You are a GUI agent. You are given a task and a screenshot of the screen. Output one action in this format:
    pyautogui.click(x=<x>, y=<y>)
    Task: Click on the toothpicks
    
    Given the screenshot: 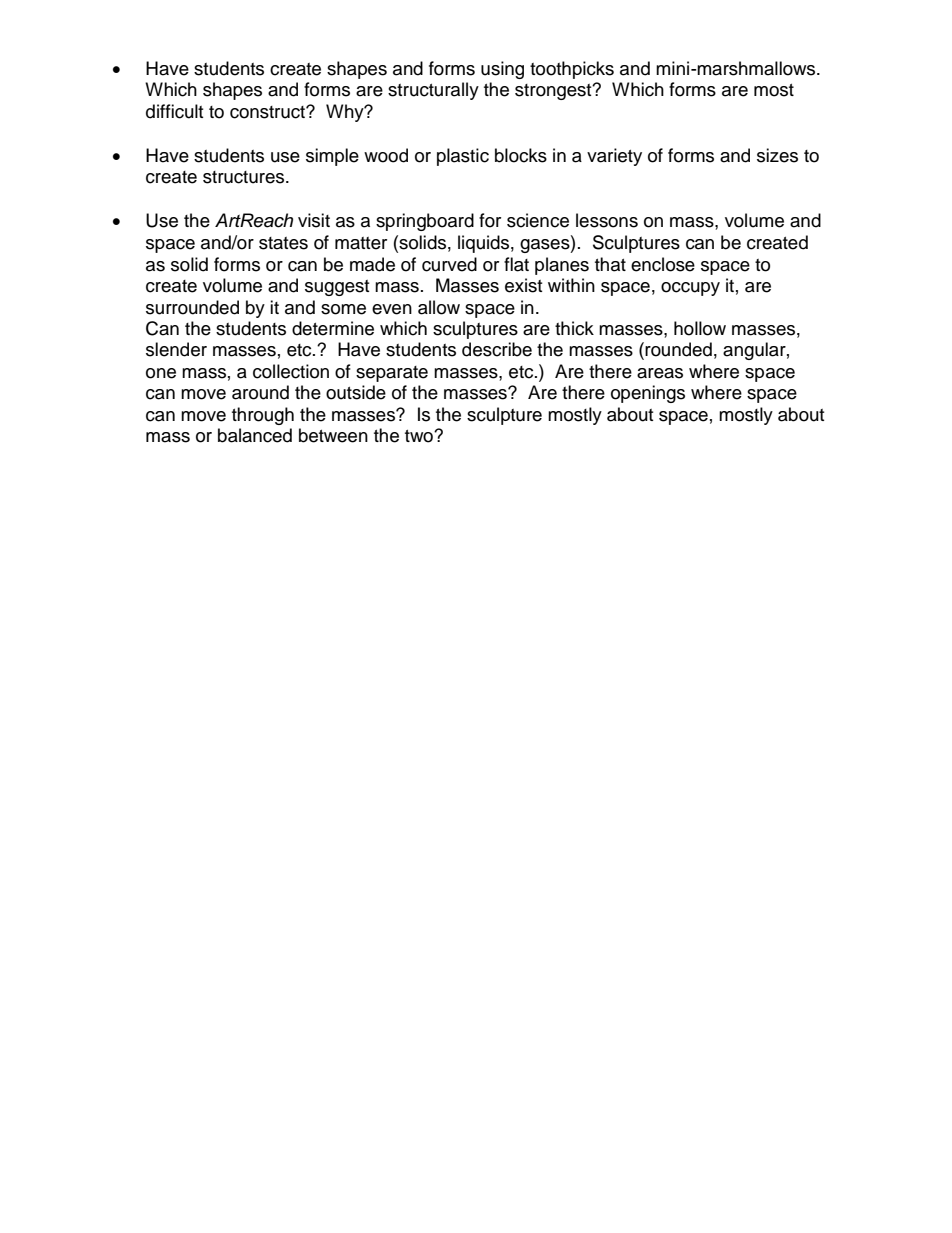 What is the action you would take?
    pyautogui.click(x=572, y=70)
